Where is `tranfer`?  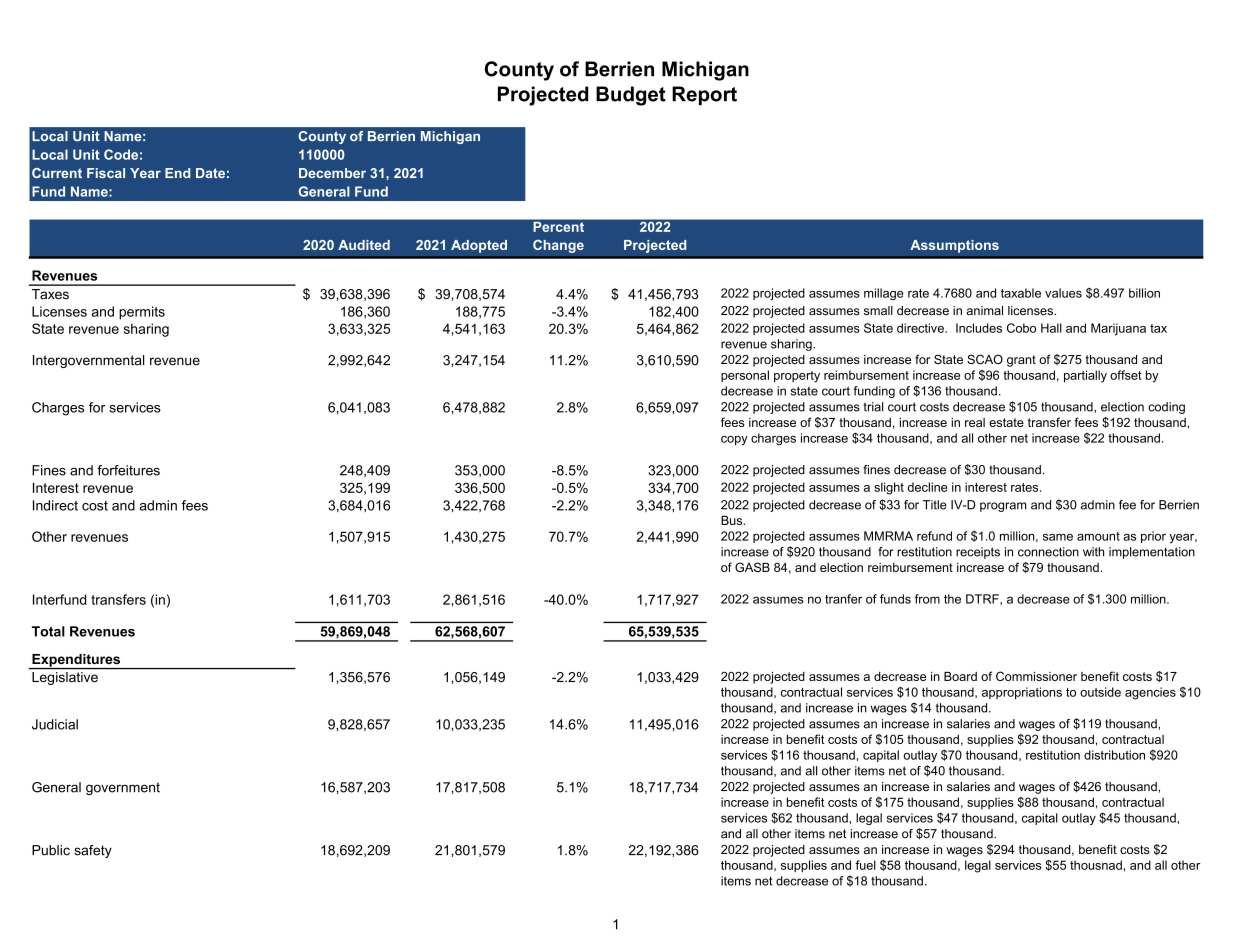
tranfer is located at coordinates (843, 599).
